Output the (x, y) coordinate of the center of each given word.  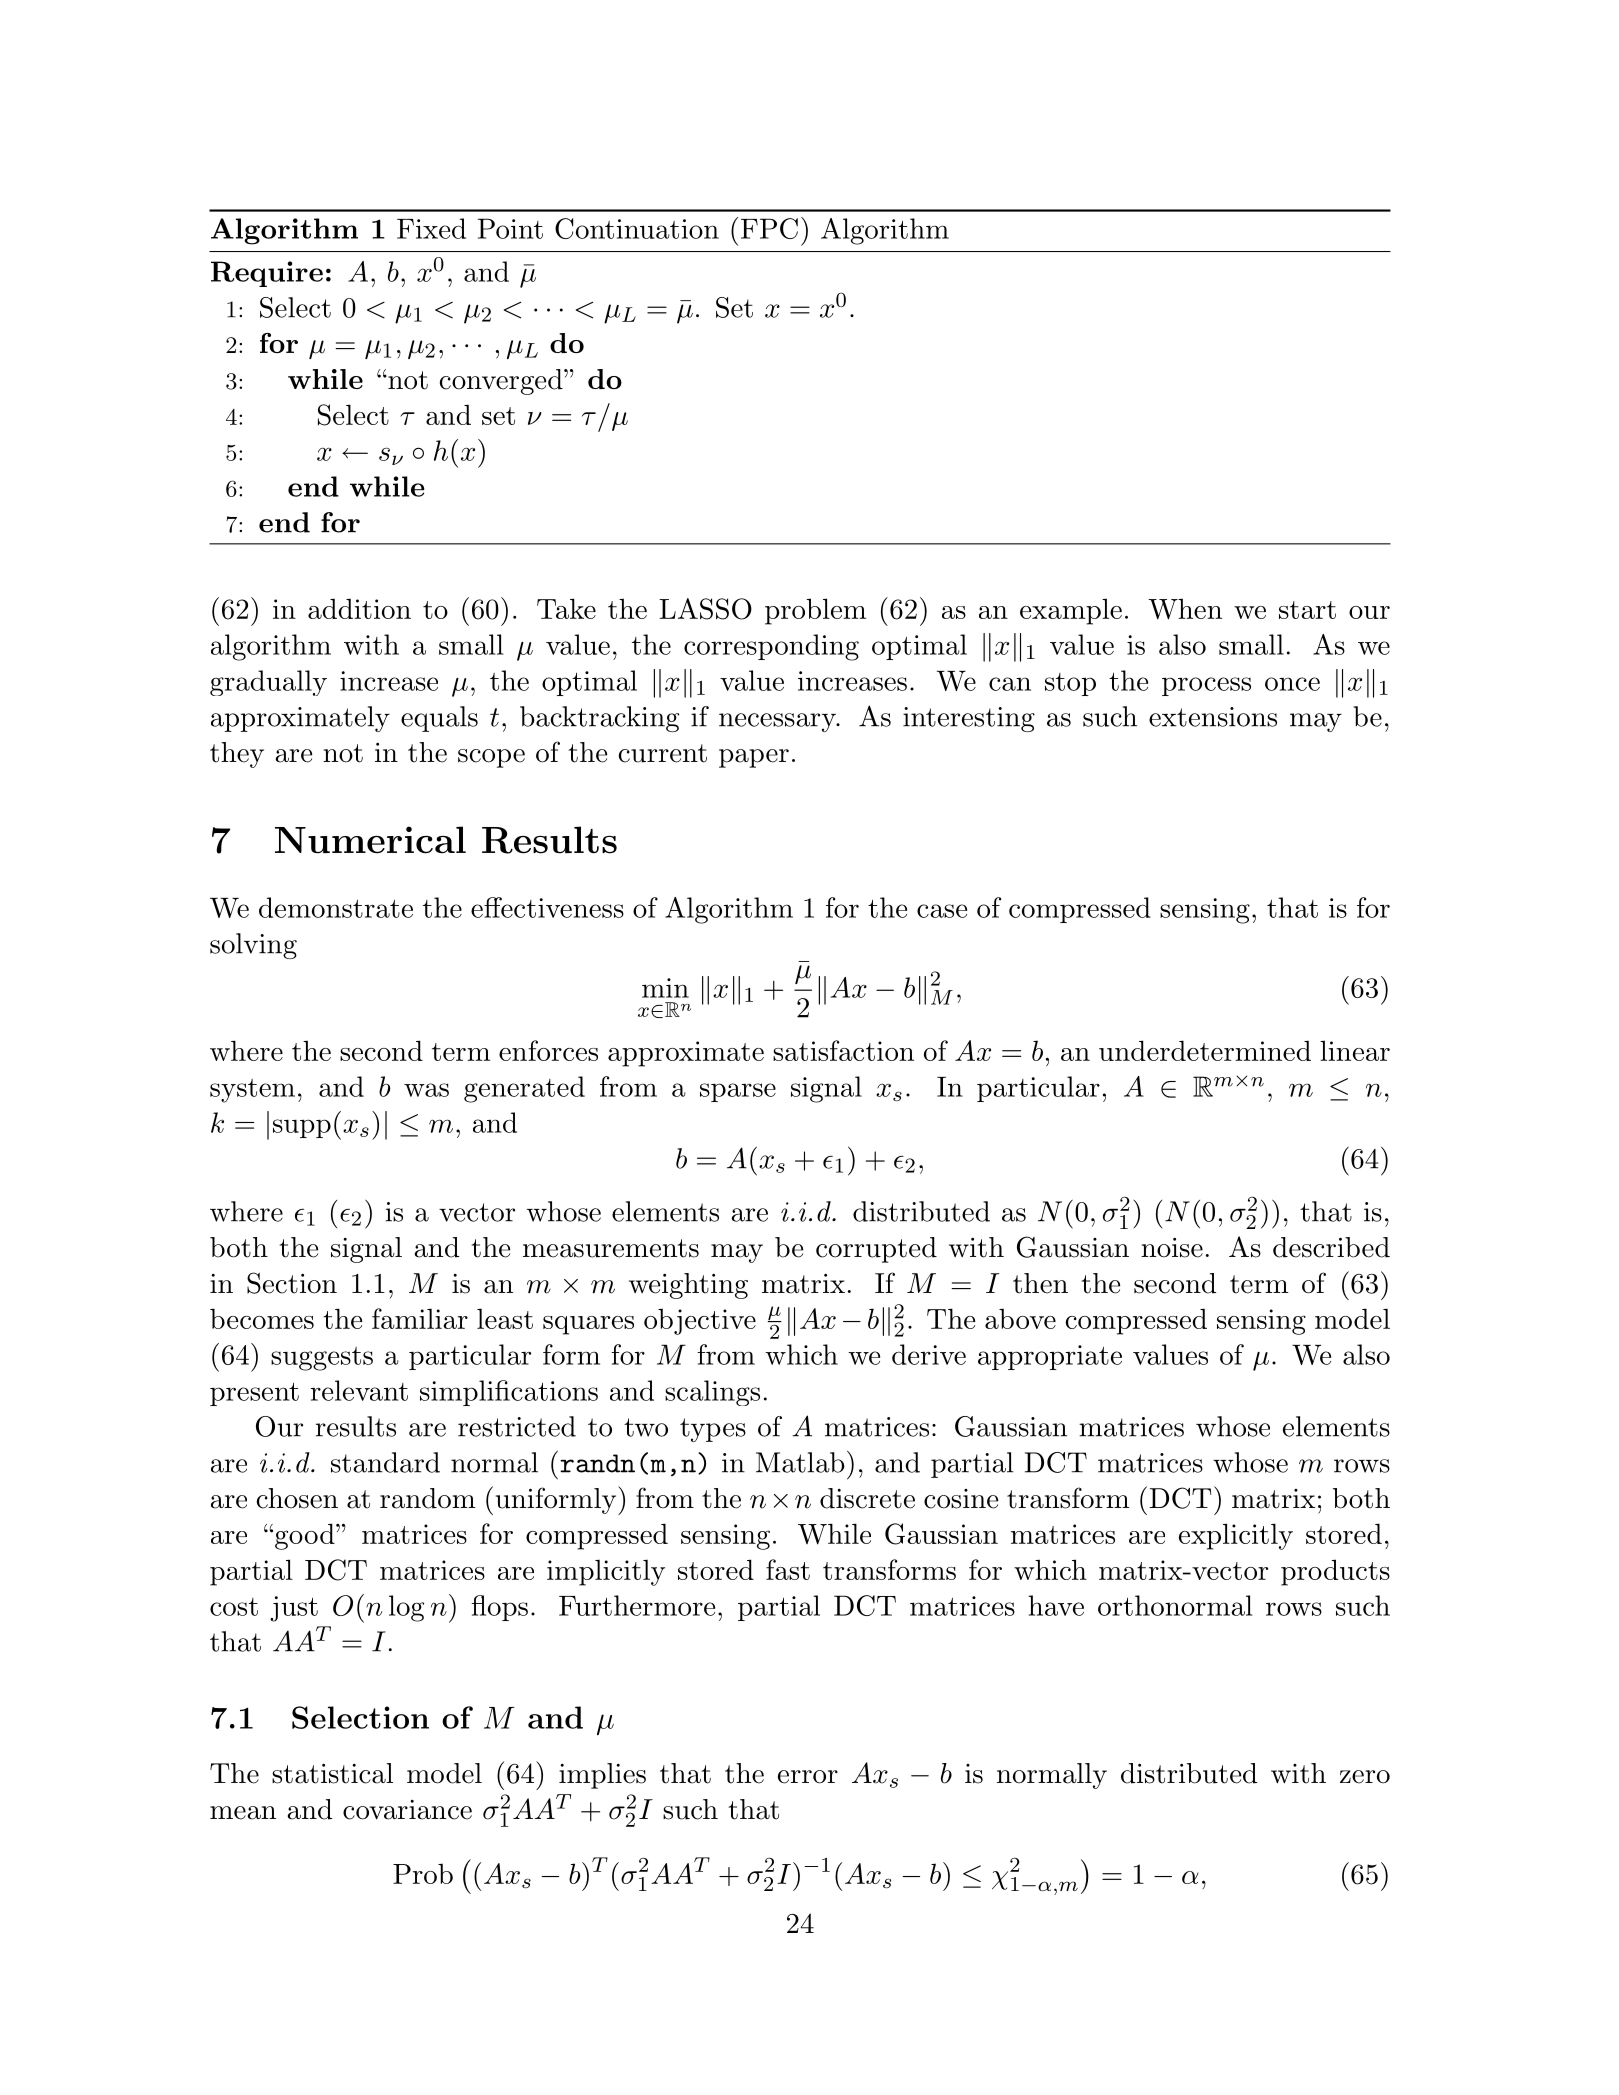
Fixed (431, 228)
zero (1365, 1777)
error (808, 1777)
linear (1355, 1050)
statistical (332, 1773)
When (1185, 609)
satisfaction (843, 1050)
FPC (769, 228)
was (426, 1090)
